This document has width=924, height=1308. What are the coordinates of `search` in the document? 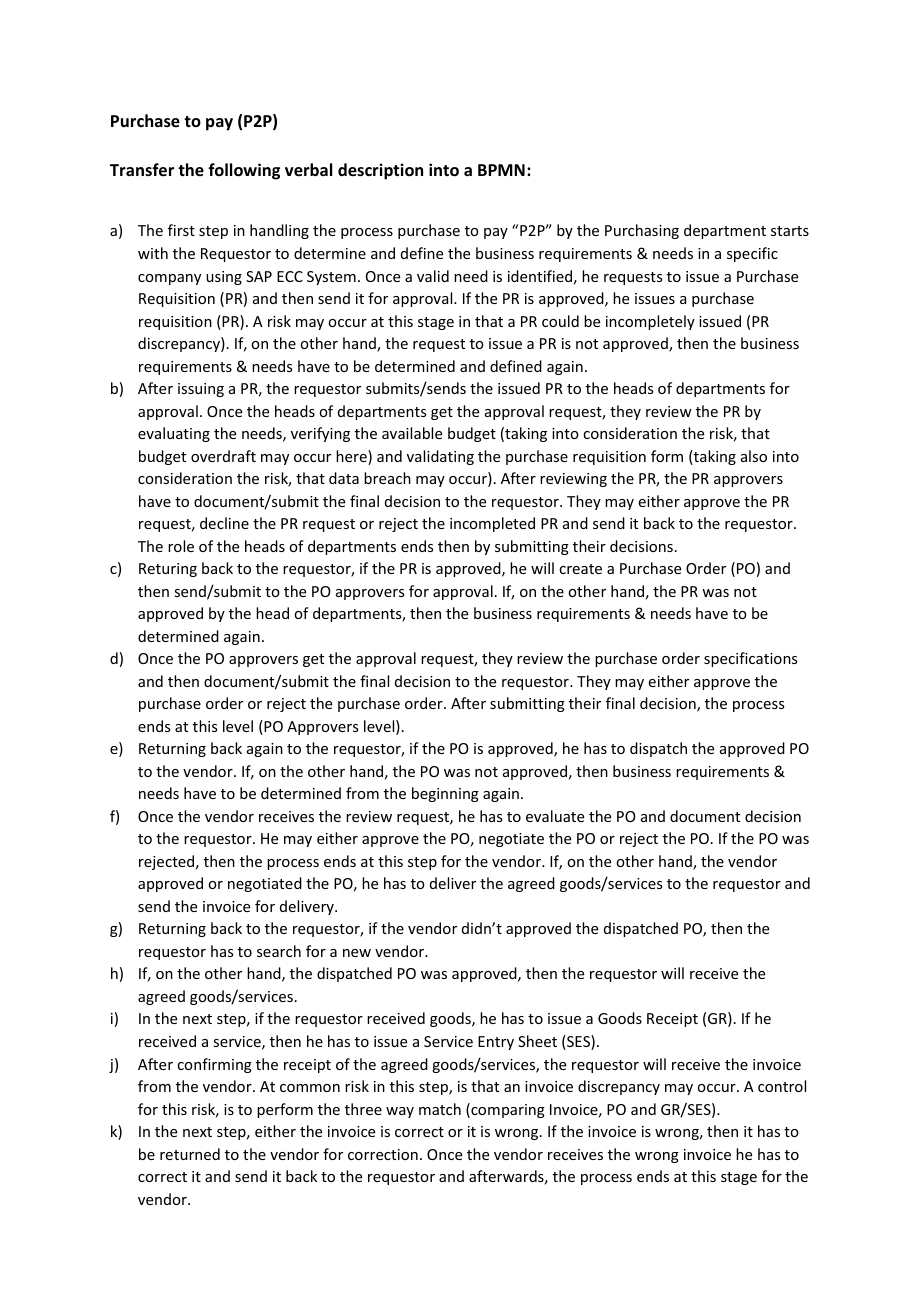 It's located at (279, 951).
